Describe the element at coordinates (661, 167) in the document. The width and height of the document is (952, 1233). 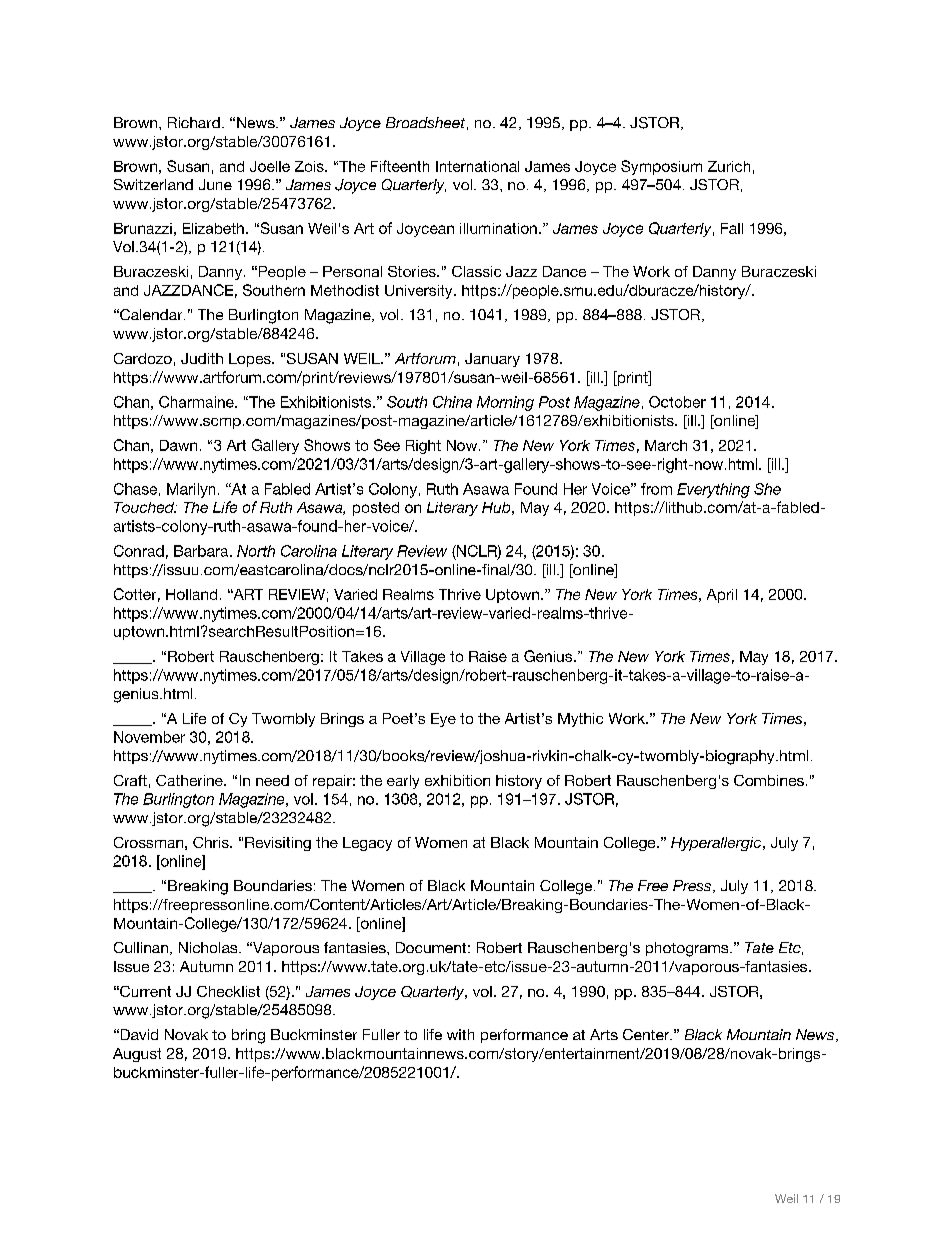
I see `Symposium` at that location.
